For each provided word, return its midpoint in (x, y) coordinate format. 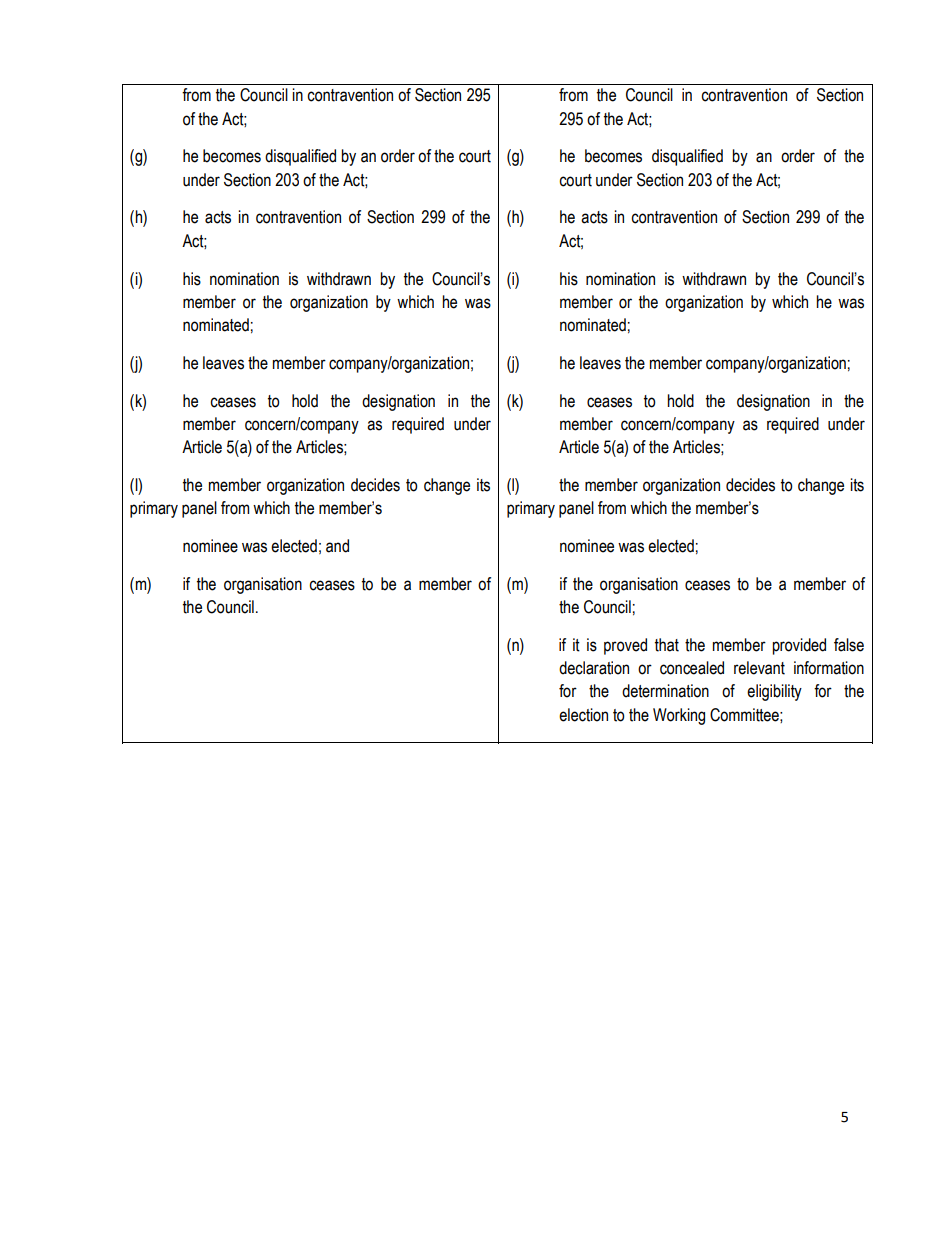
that (667, 645)
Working (679, 716)
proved (625, 646)
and (337, 546)
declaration (594, 668)
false (849, 645)
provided (799, 646)
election (583, 715)
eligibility (774, 692)
